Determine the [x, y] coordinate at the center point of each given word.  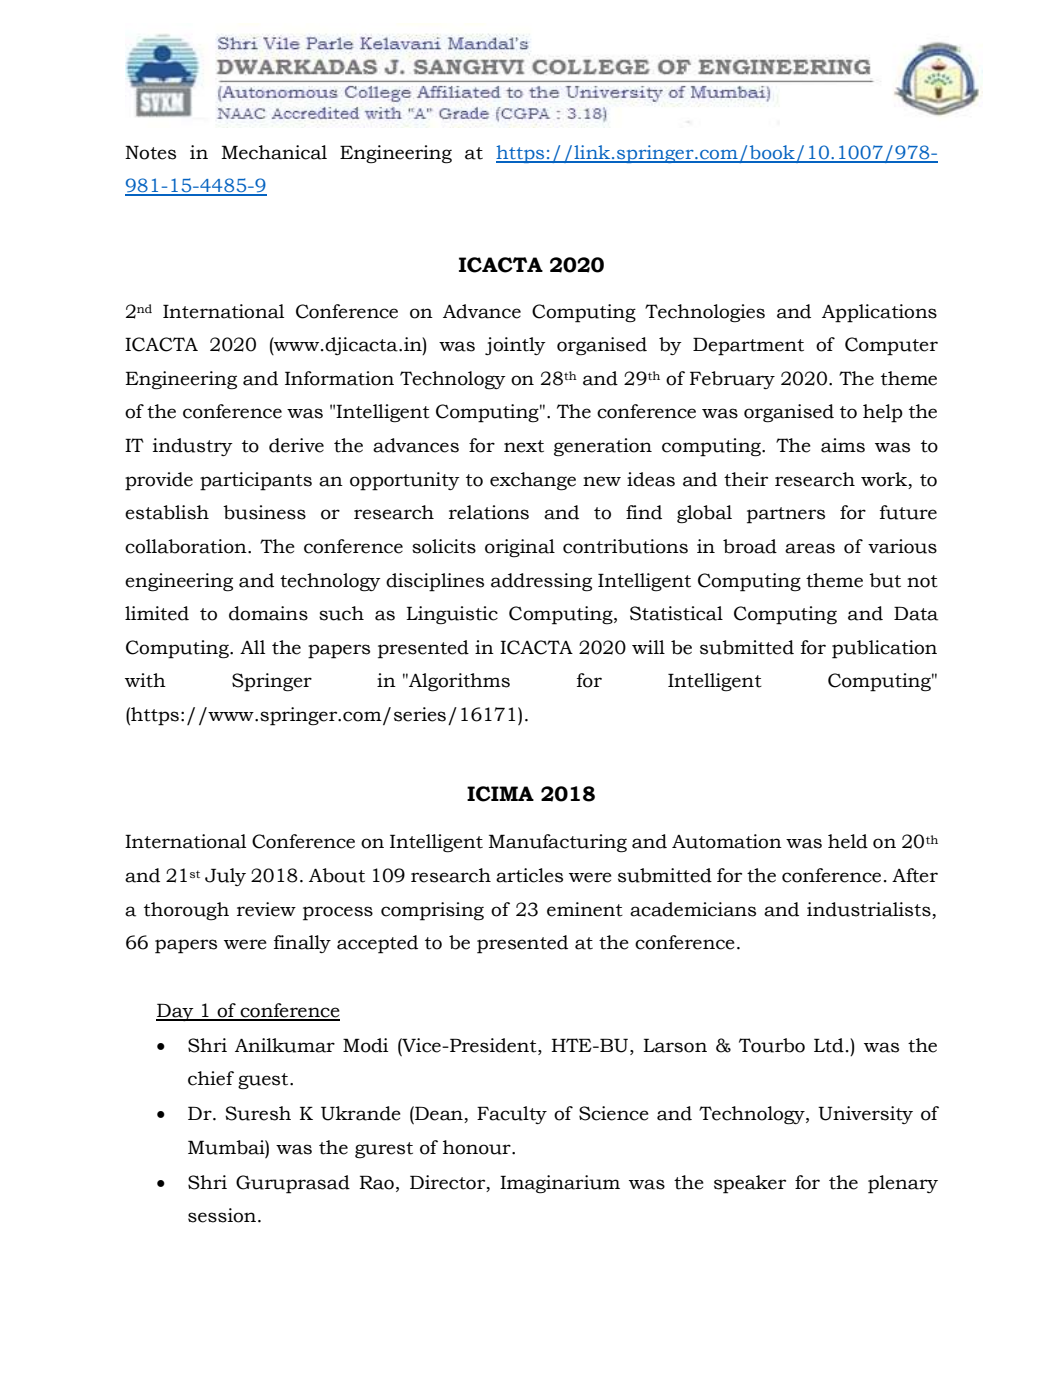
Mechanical [274, 152]
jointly [515, 346]
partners [786, 515]
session [223, 1215]
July [225, 877]
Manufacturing [558, 843]
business [264, 512]
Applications [879, 313]
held [848, 841]
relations [489, 512]
